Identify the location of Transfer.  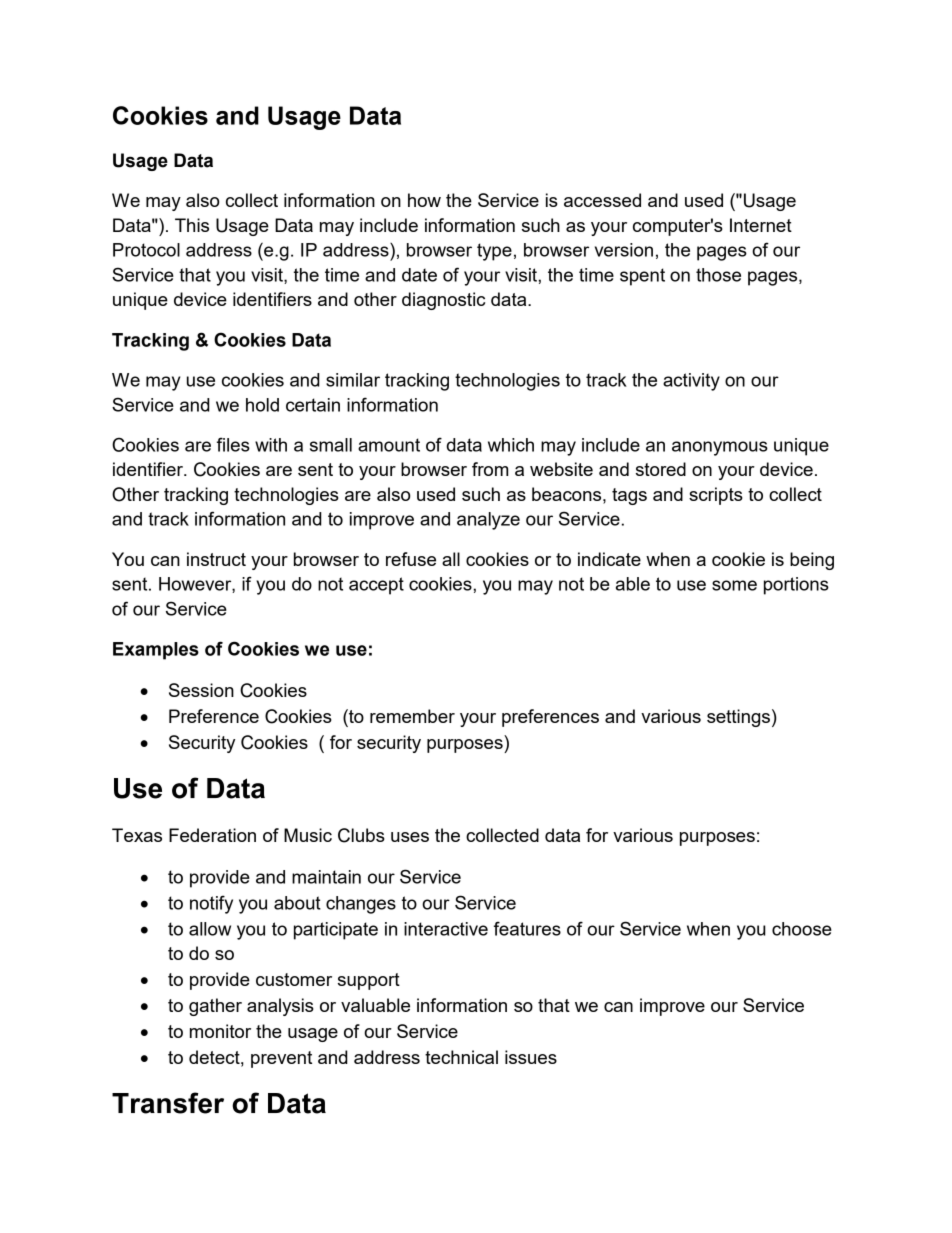
(168, 1103).
